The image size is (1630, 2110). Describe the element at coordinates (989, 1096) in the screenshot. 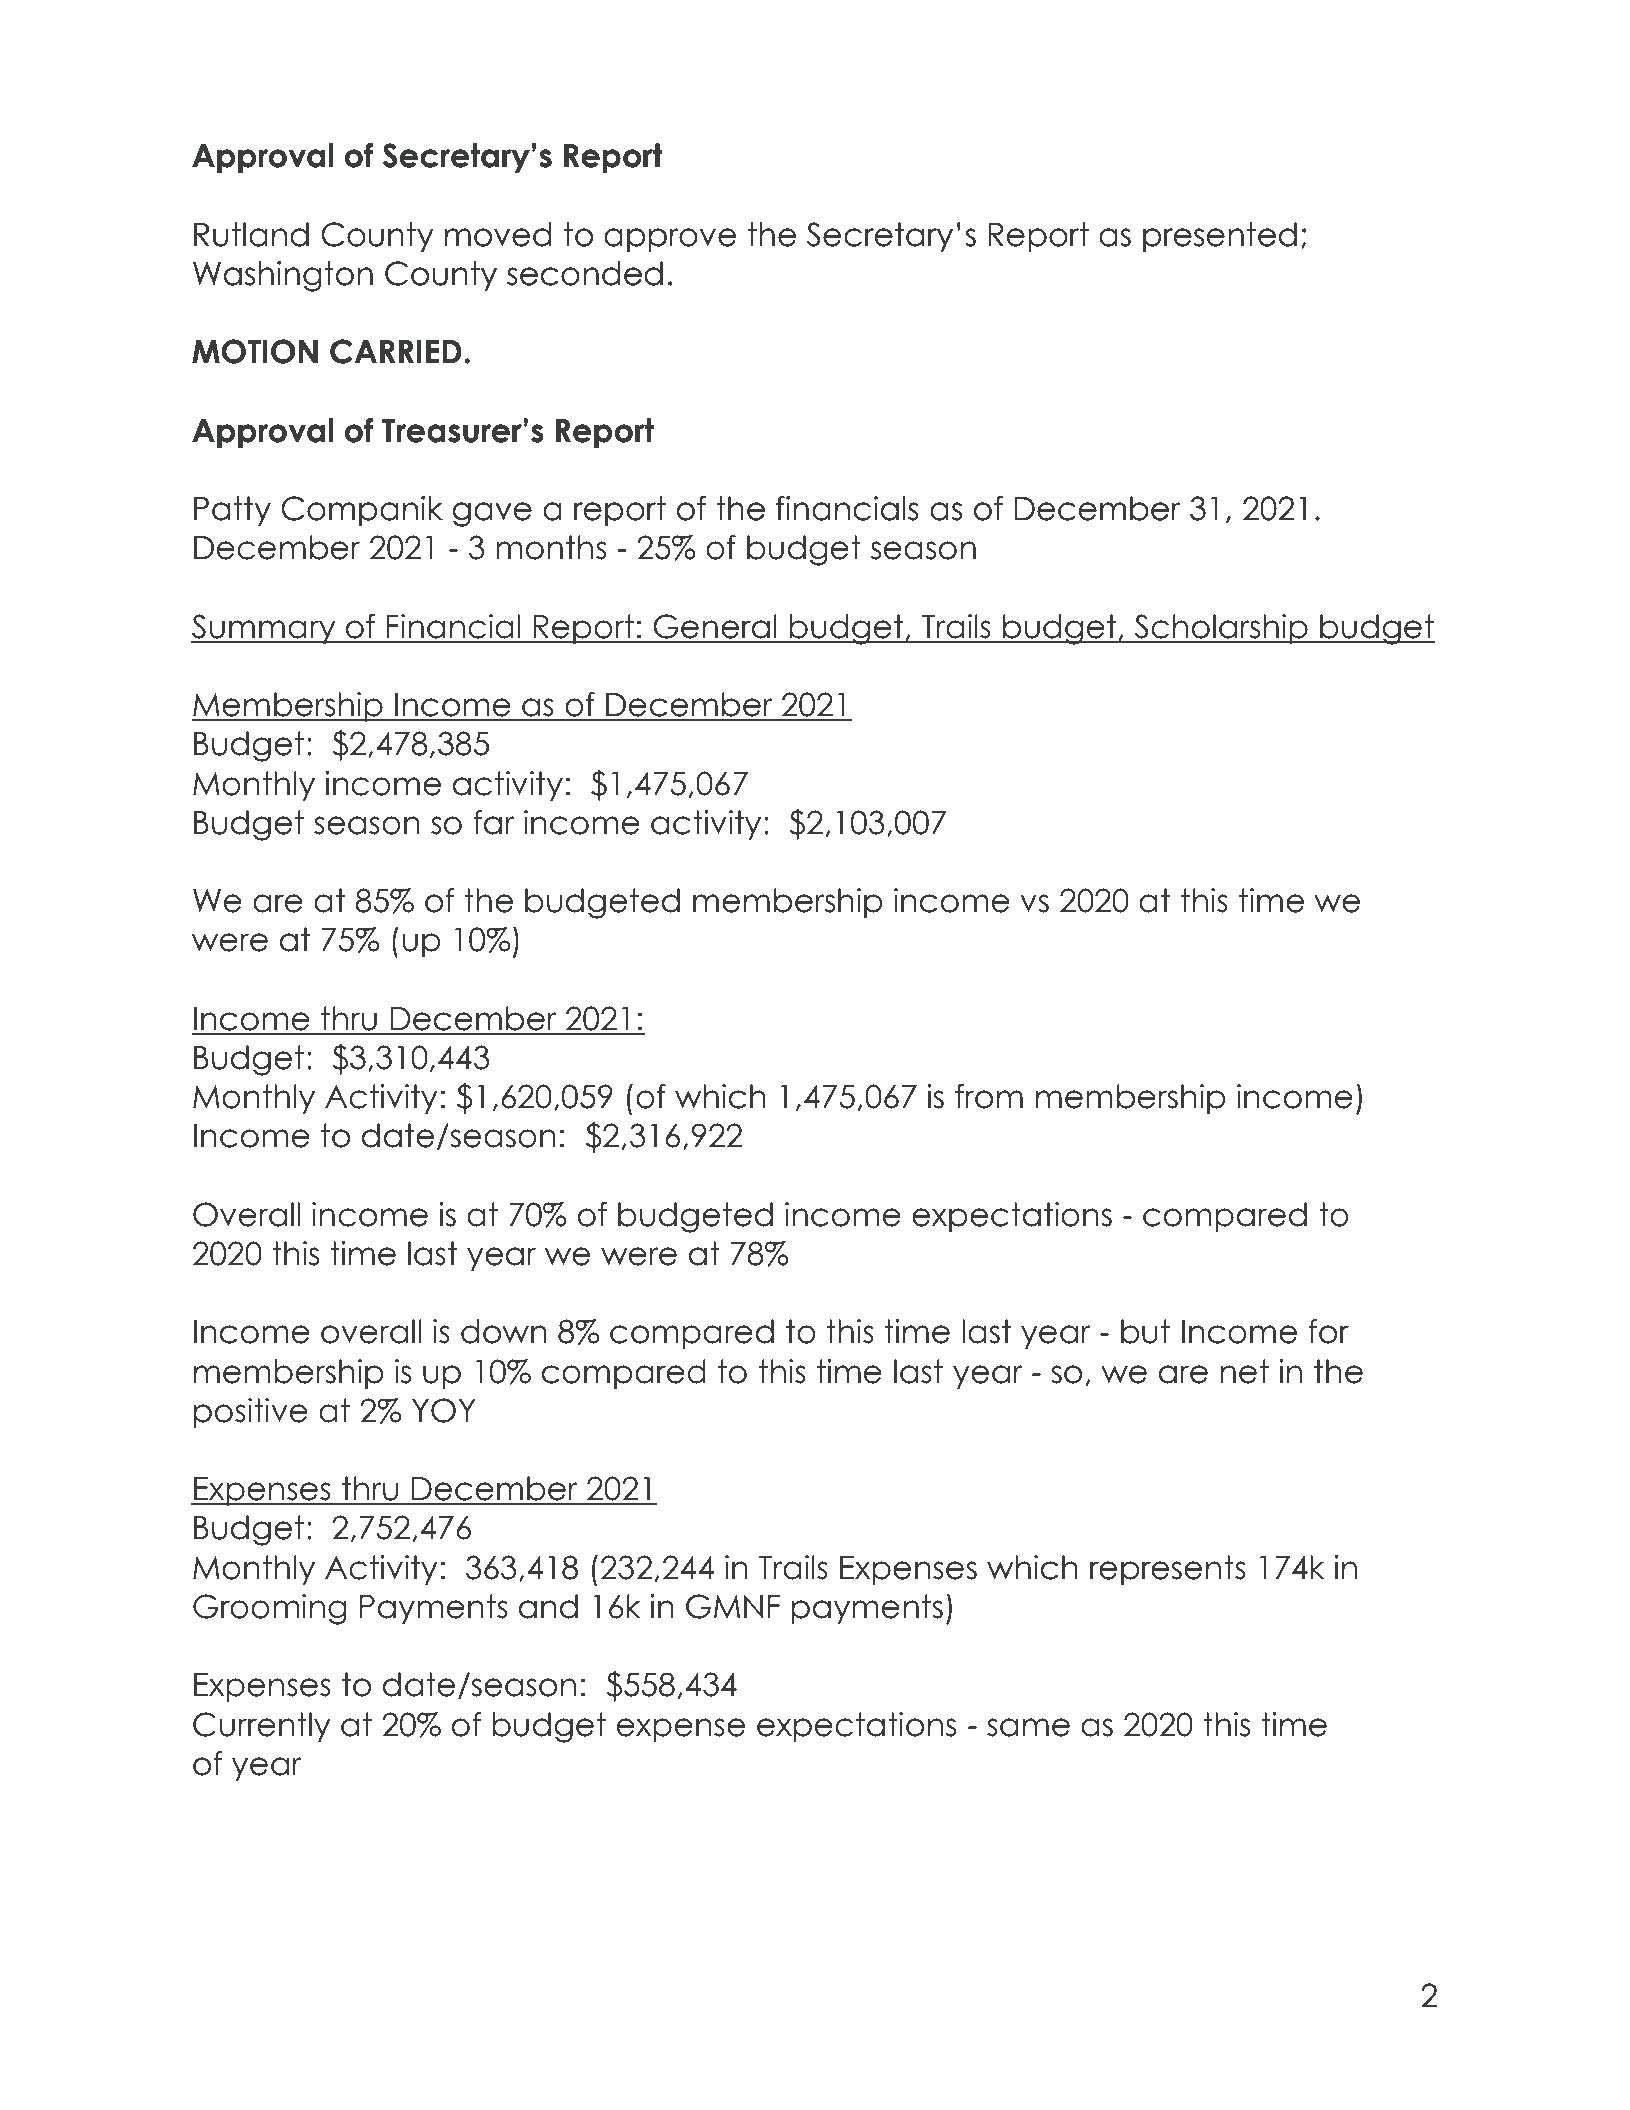

I see `from` at that location.
